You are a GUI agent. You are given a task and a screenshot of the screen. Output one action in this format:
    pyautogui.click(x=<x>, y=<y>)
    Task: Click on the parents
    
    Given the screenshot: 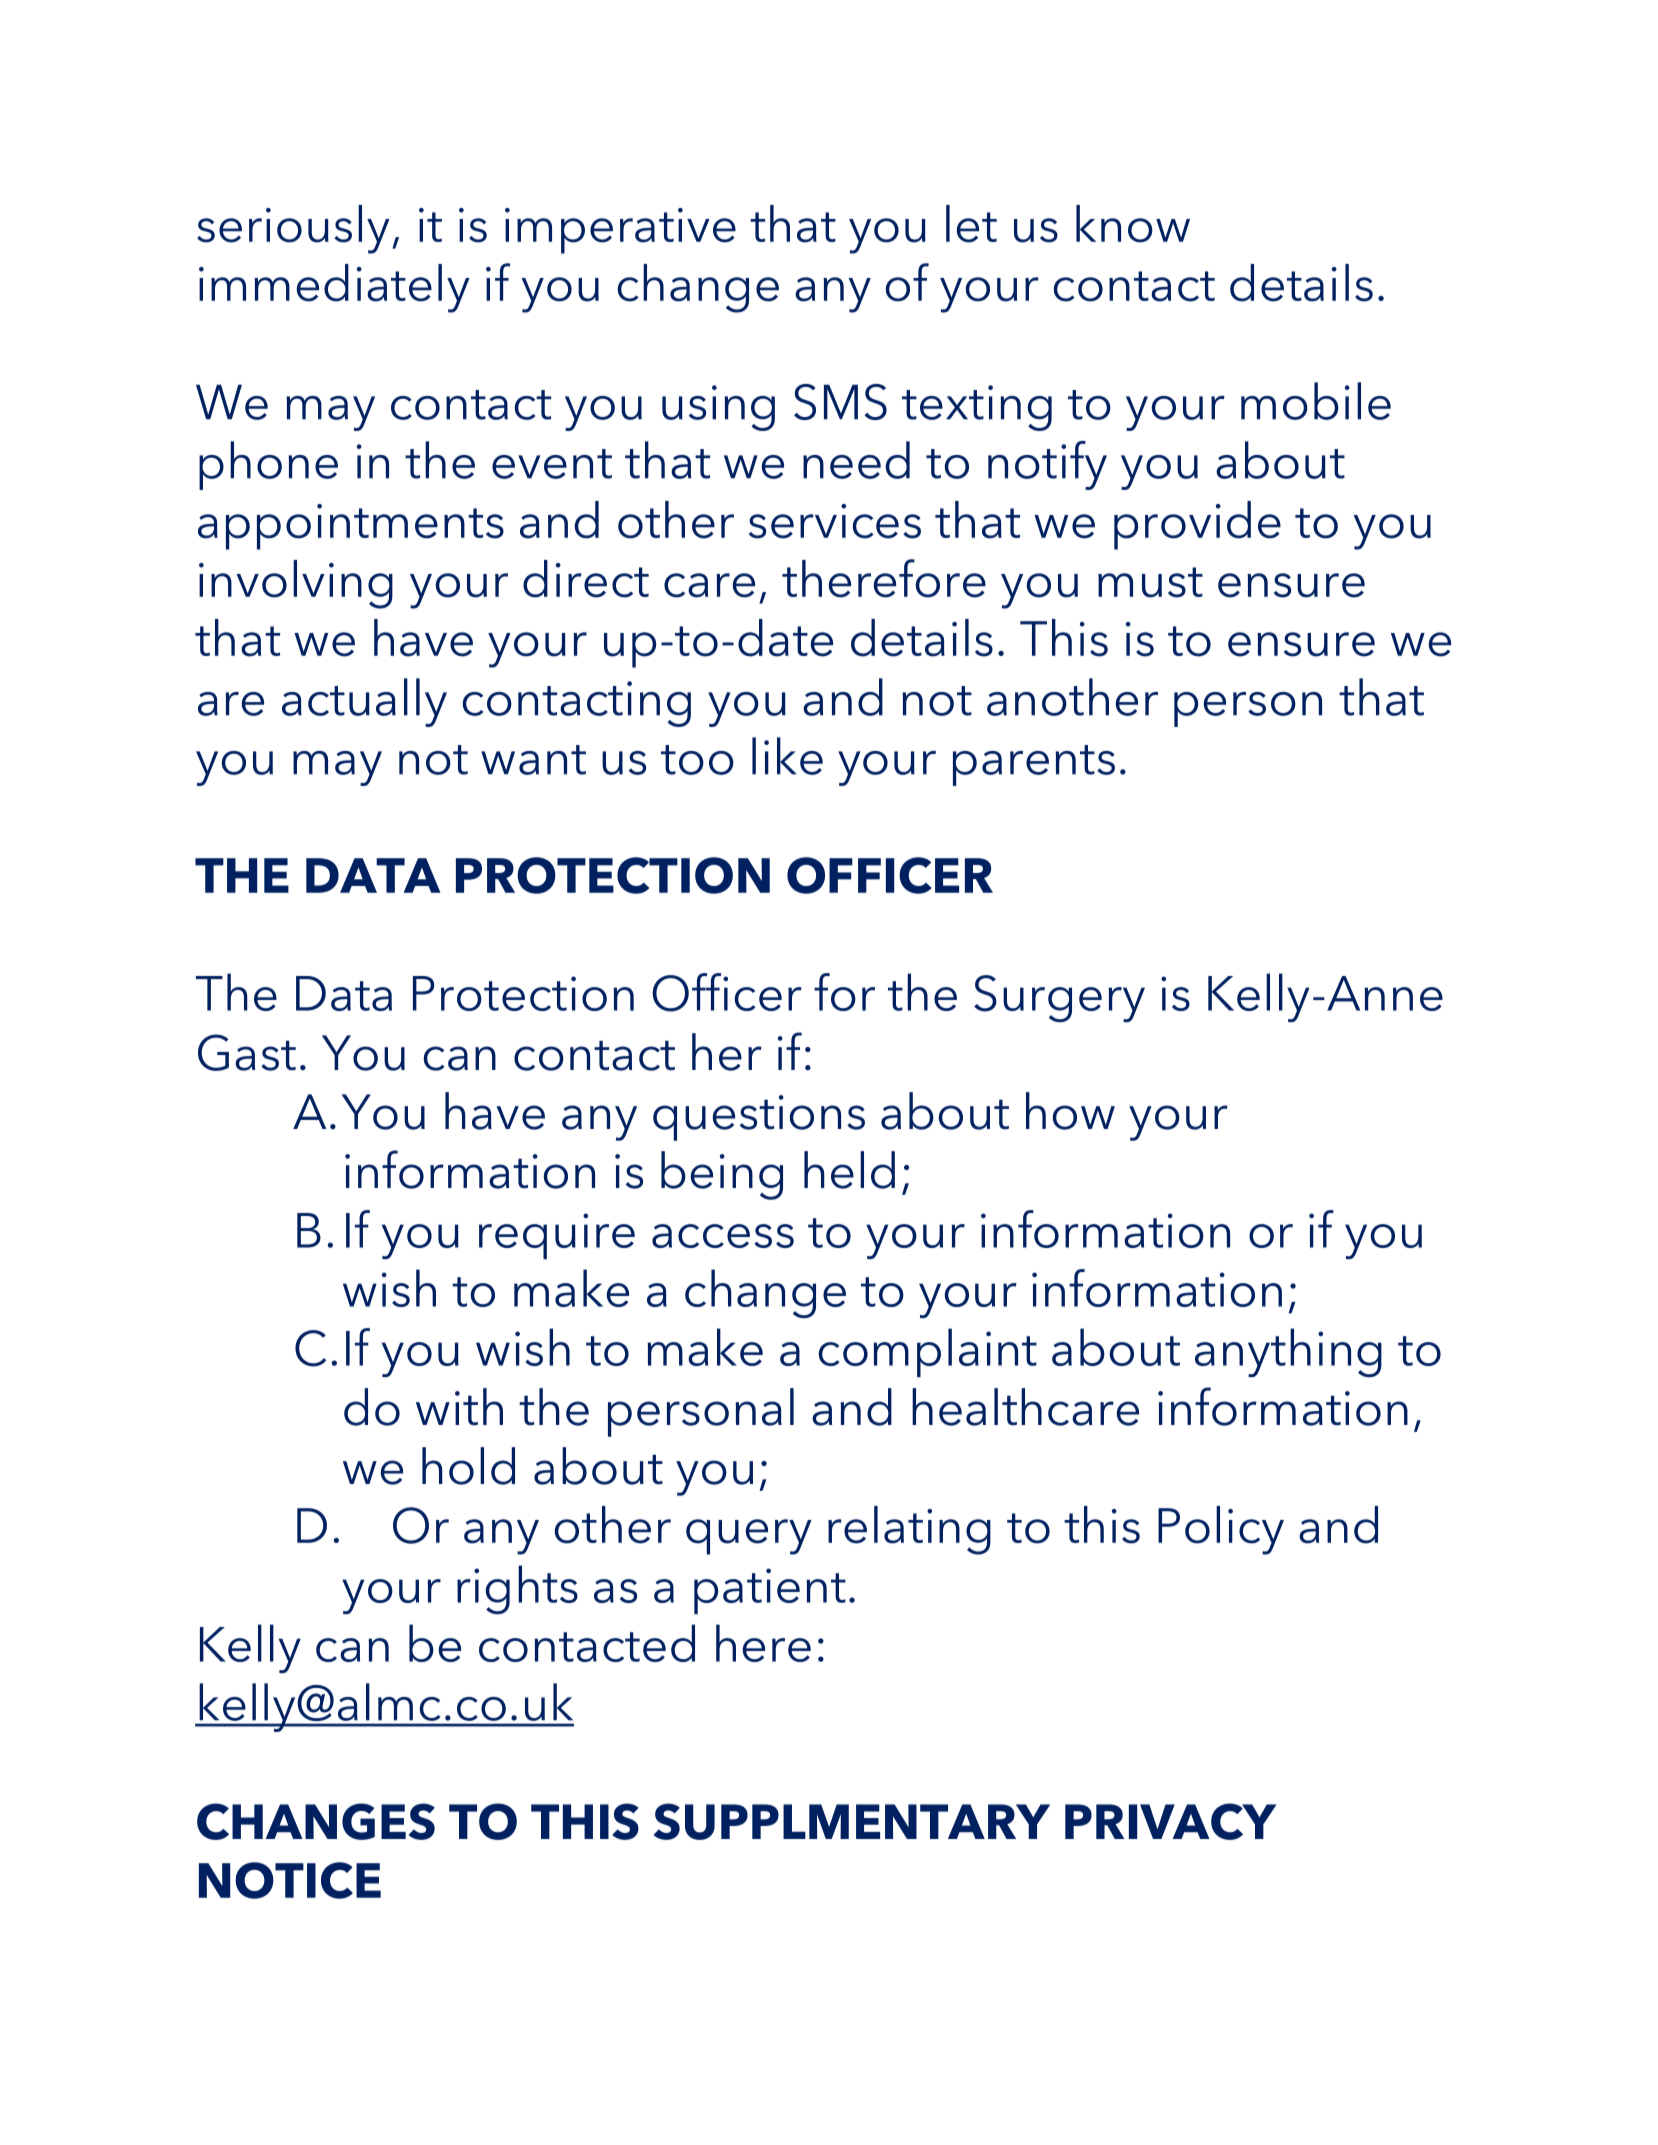 What is the action you would take?
    pyautogui.click(x=1034, y=765)
